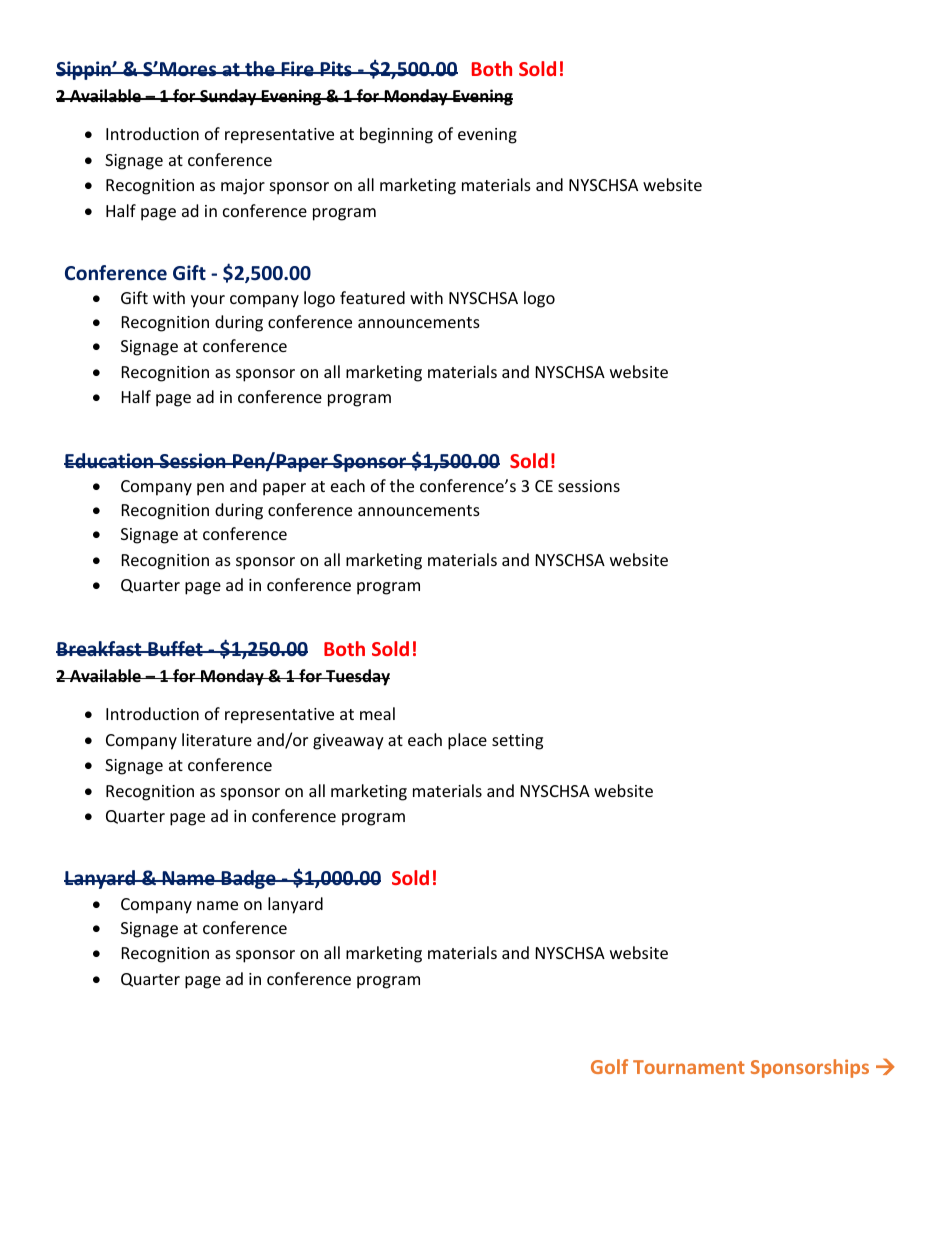  What do you see at coordinates (84, 70) in the screenshot?
I see `Sippin` at bounding box center [84, 70].
